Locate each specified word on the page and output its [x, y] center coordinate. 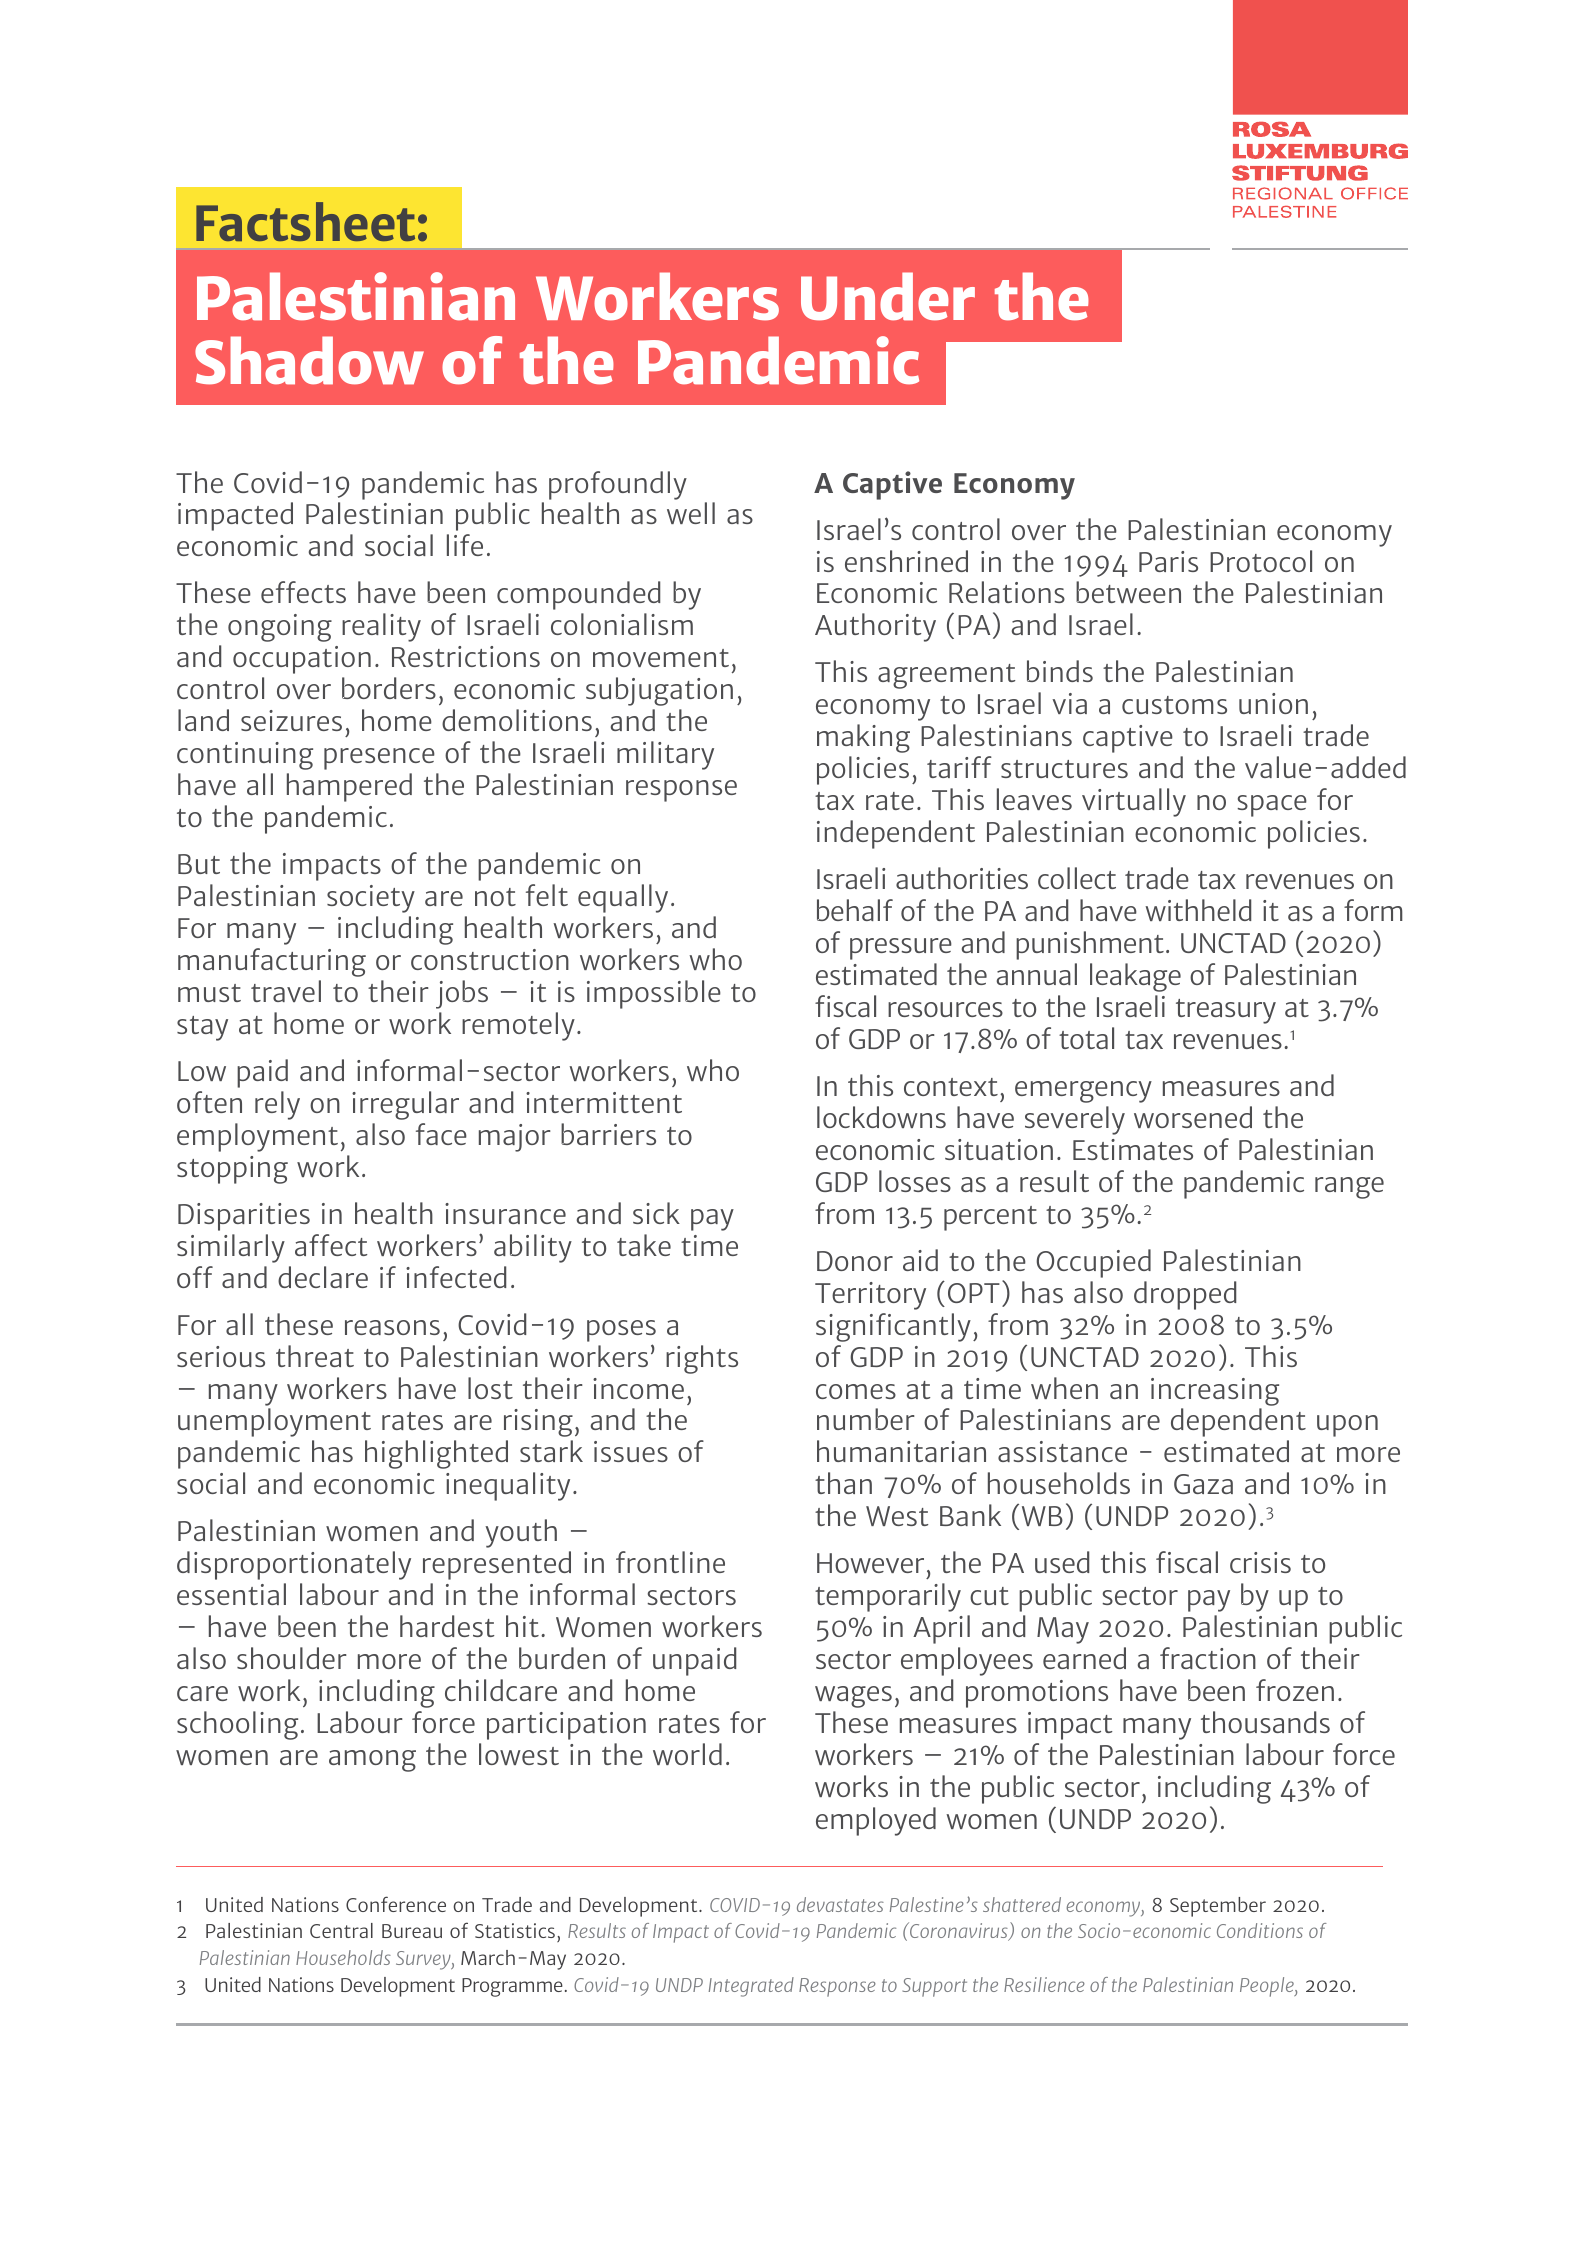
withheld [1198, 910]
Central [341, 1930]
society [371, 899]
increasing [1215, 1392]
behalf [855, 910]
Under [888, 296]
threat [315, 1356]
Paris [1168, 561]
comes [856, 1391]
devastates [840, 1904]
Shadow [309, 360]
